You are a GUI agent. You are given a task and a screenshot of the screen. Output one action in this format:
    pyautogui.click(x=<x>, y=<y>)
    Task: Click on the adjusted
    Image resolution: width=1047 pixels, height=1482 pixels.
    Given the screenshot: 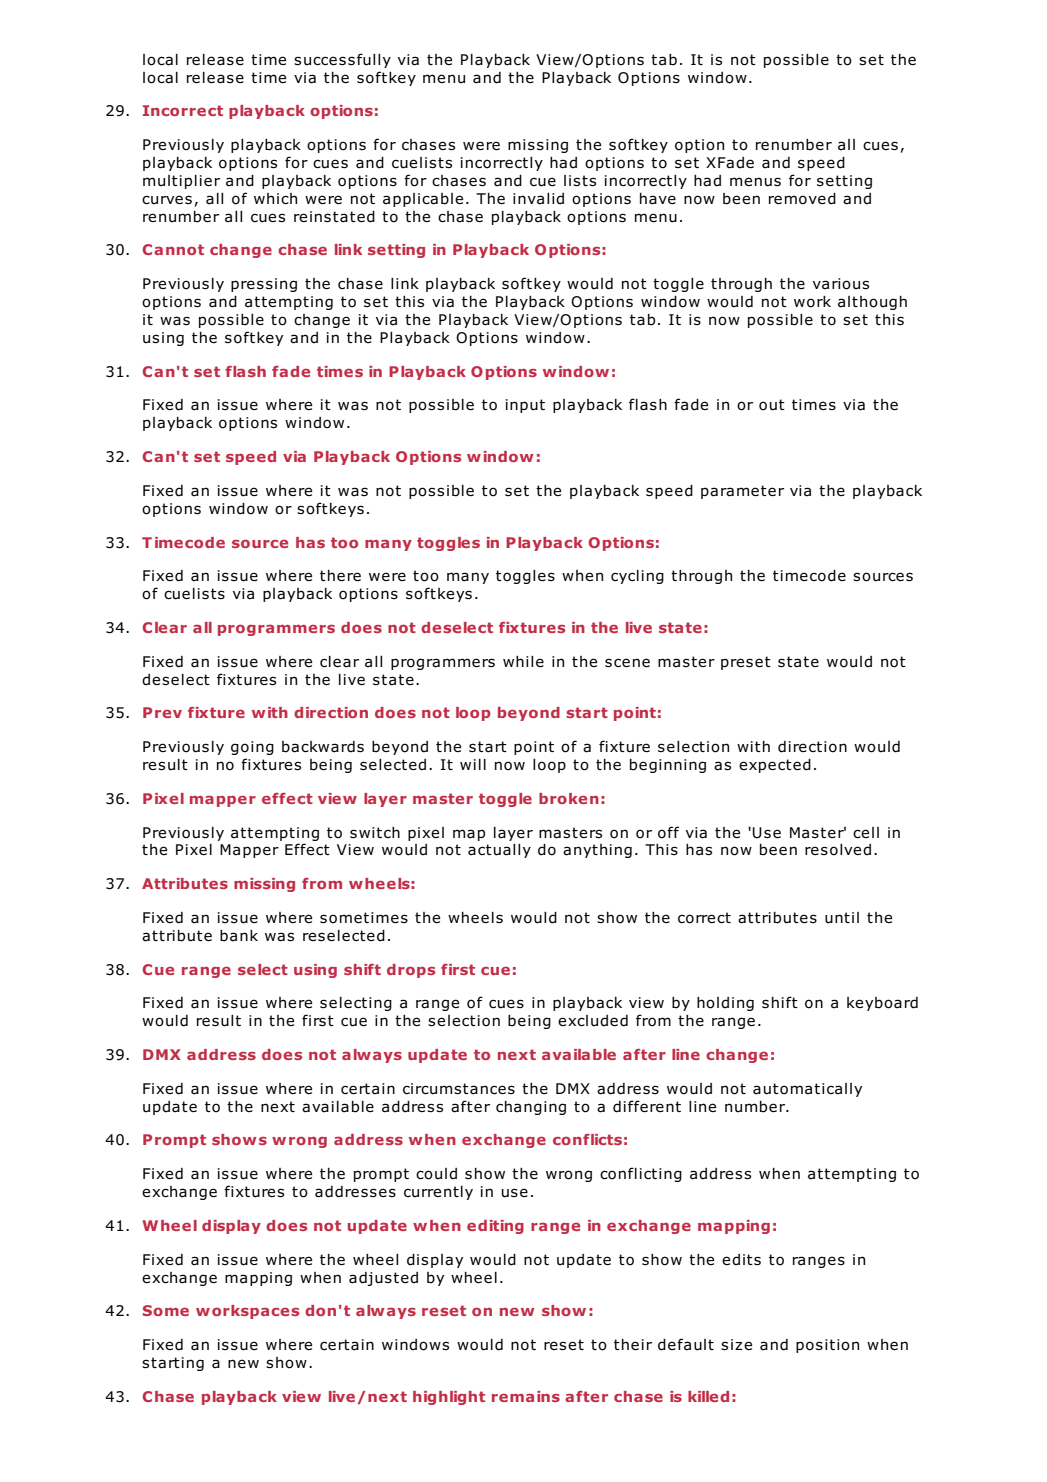 What is the action you would take?
    pyautogui.click(x=383, y=1279)
